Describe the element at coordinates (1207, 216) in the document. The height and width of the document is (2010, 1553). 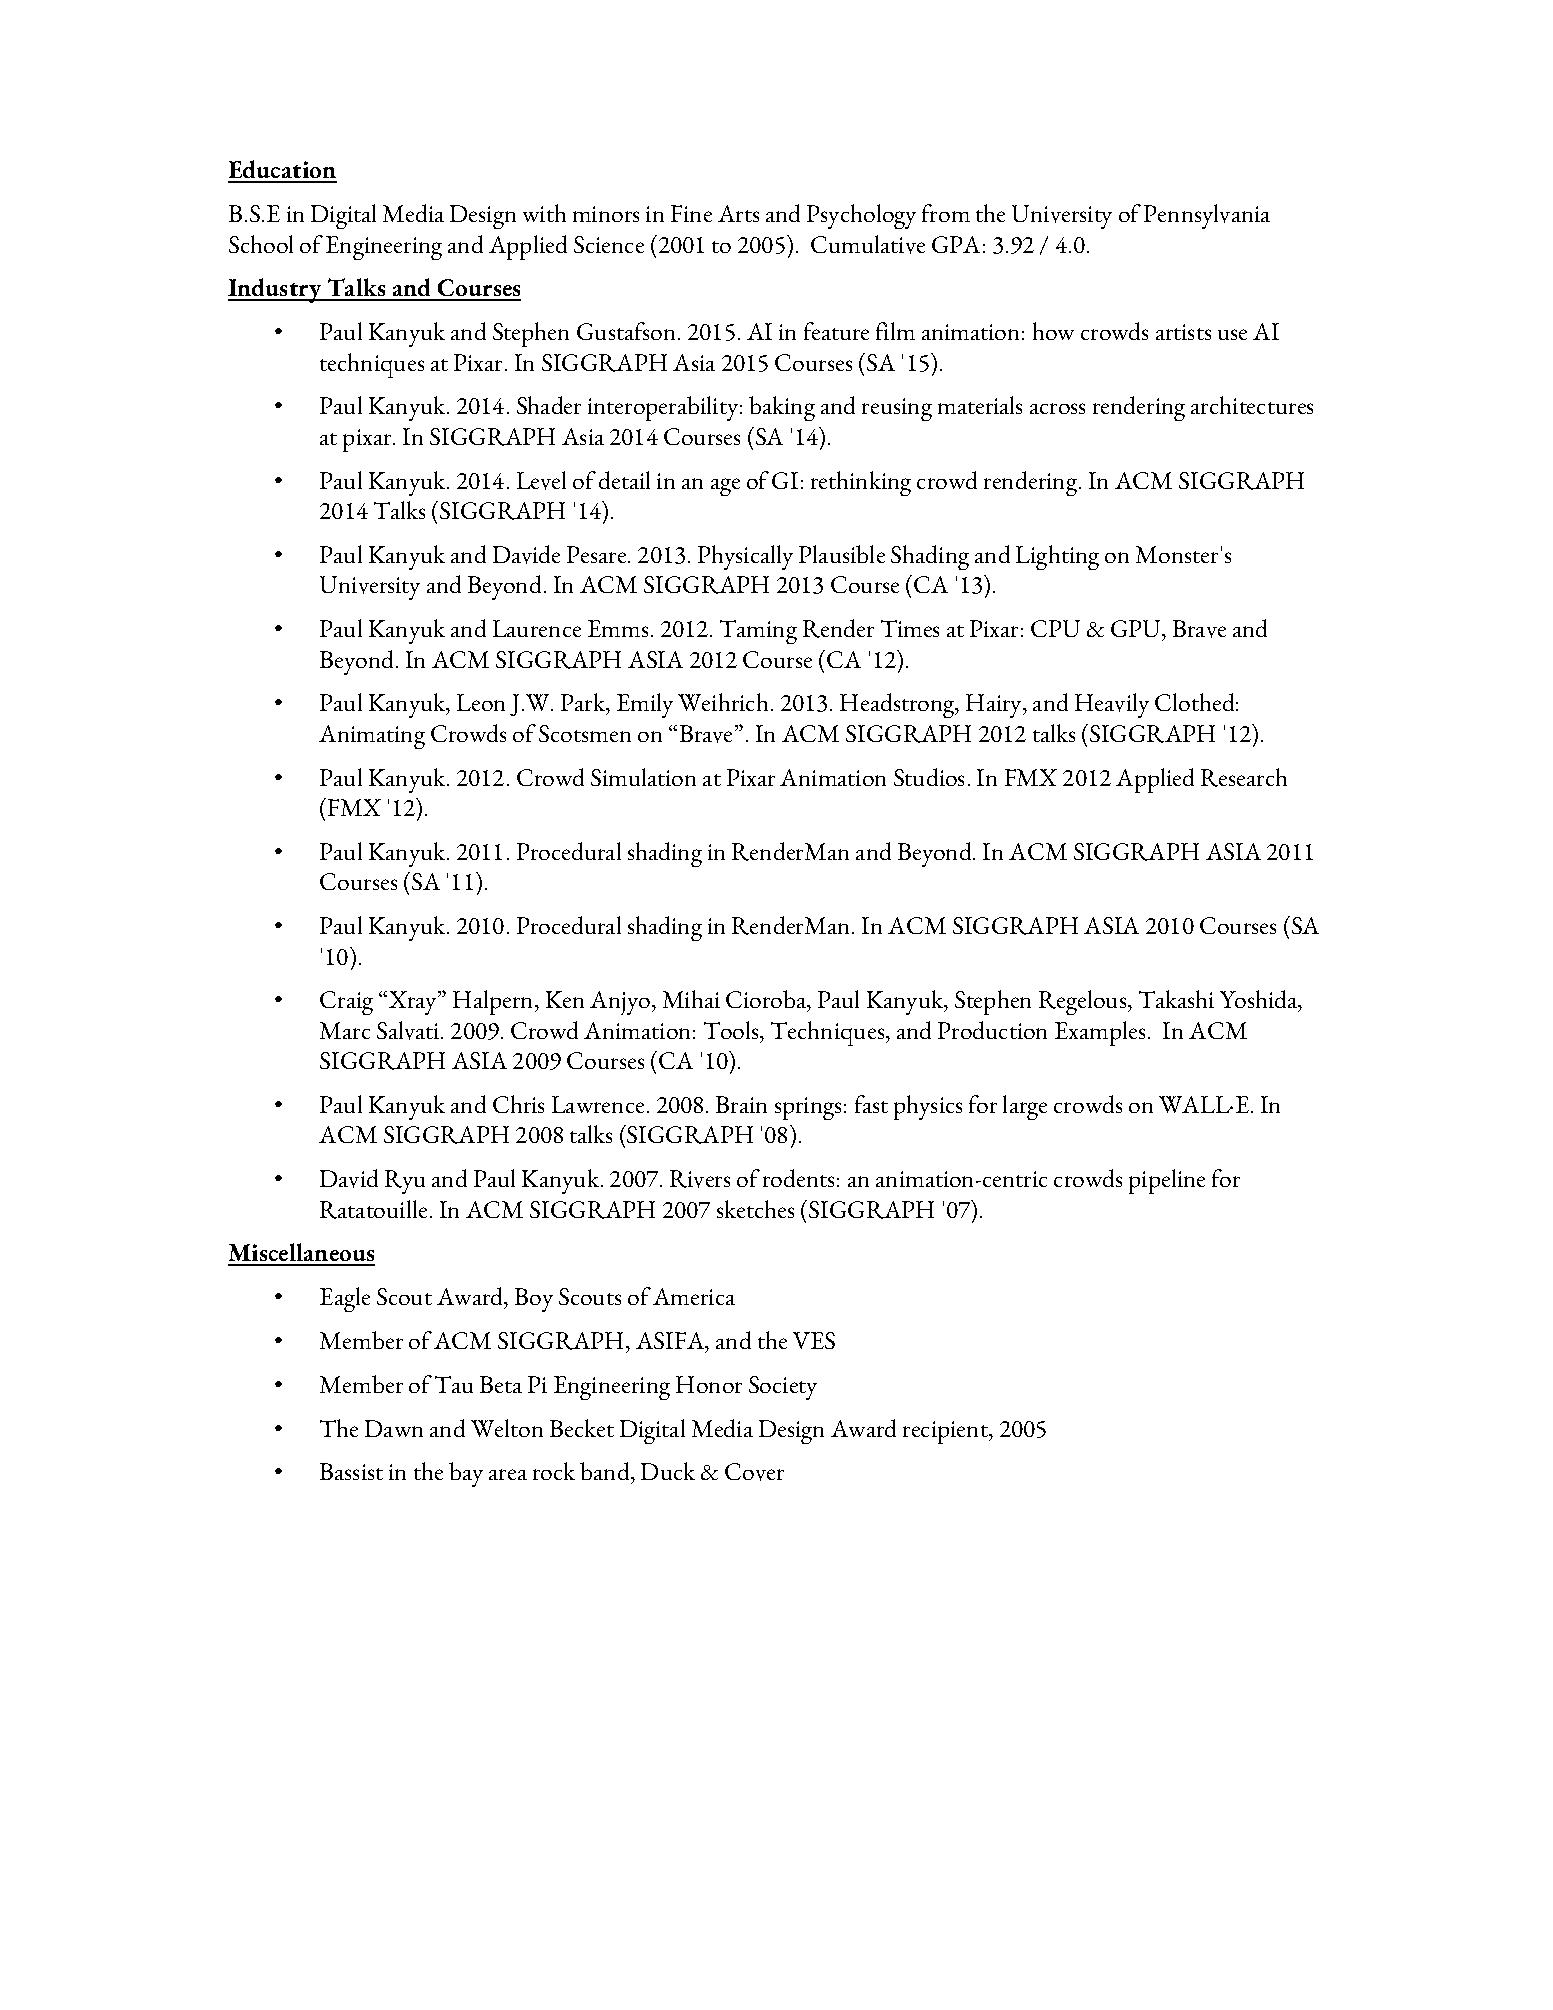
I see `Pennsylvania` at that location.
